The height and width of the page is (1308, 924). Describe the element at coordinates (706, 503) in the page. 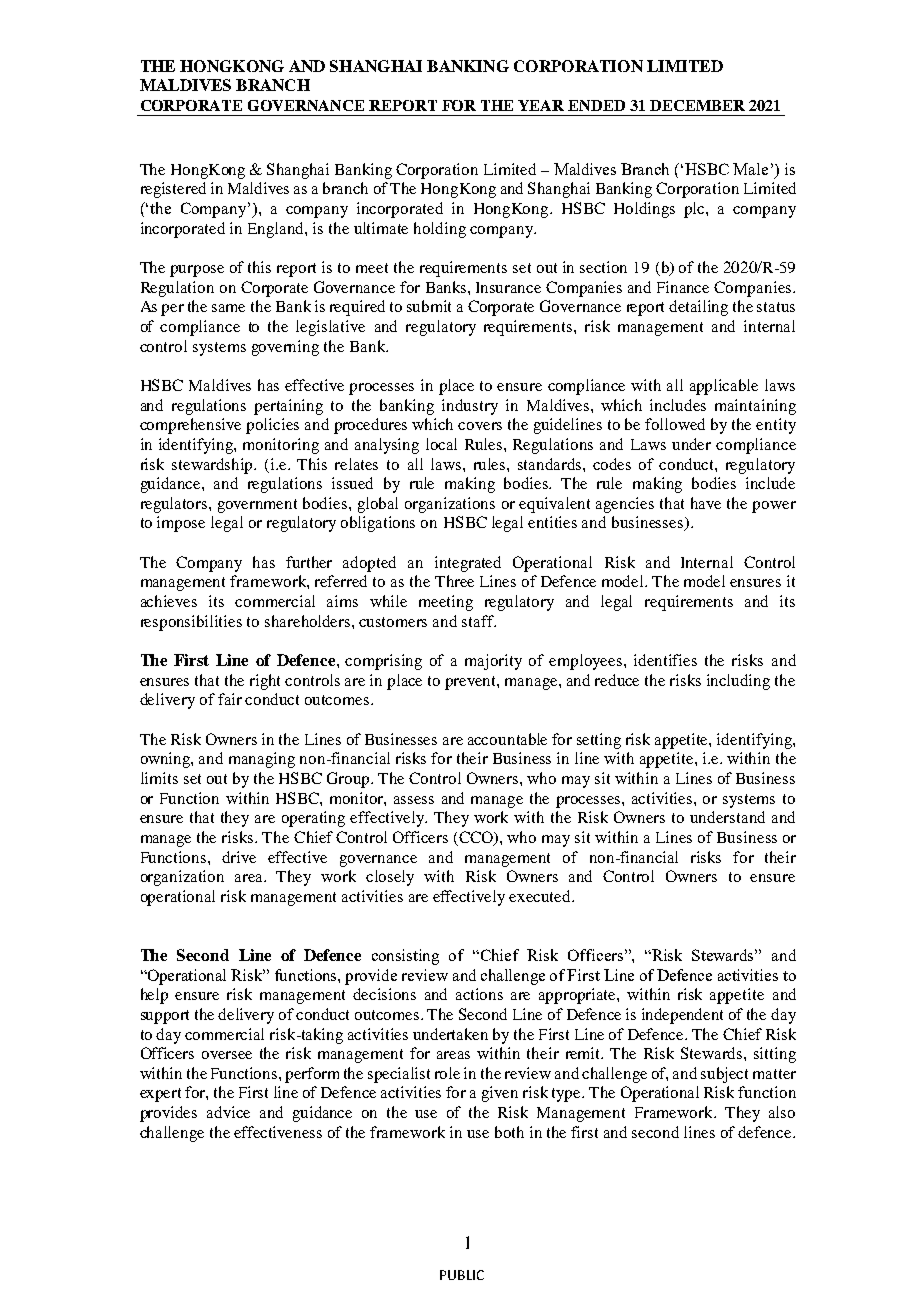

I see `have` at that location.
